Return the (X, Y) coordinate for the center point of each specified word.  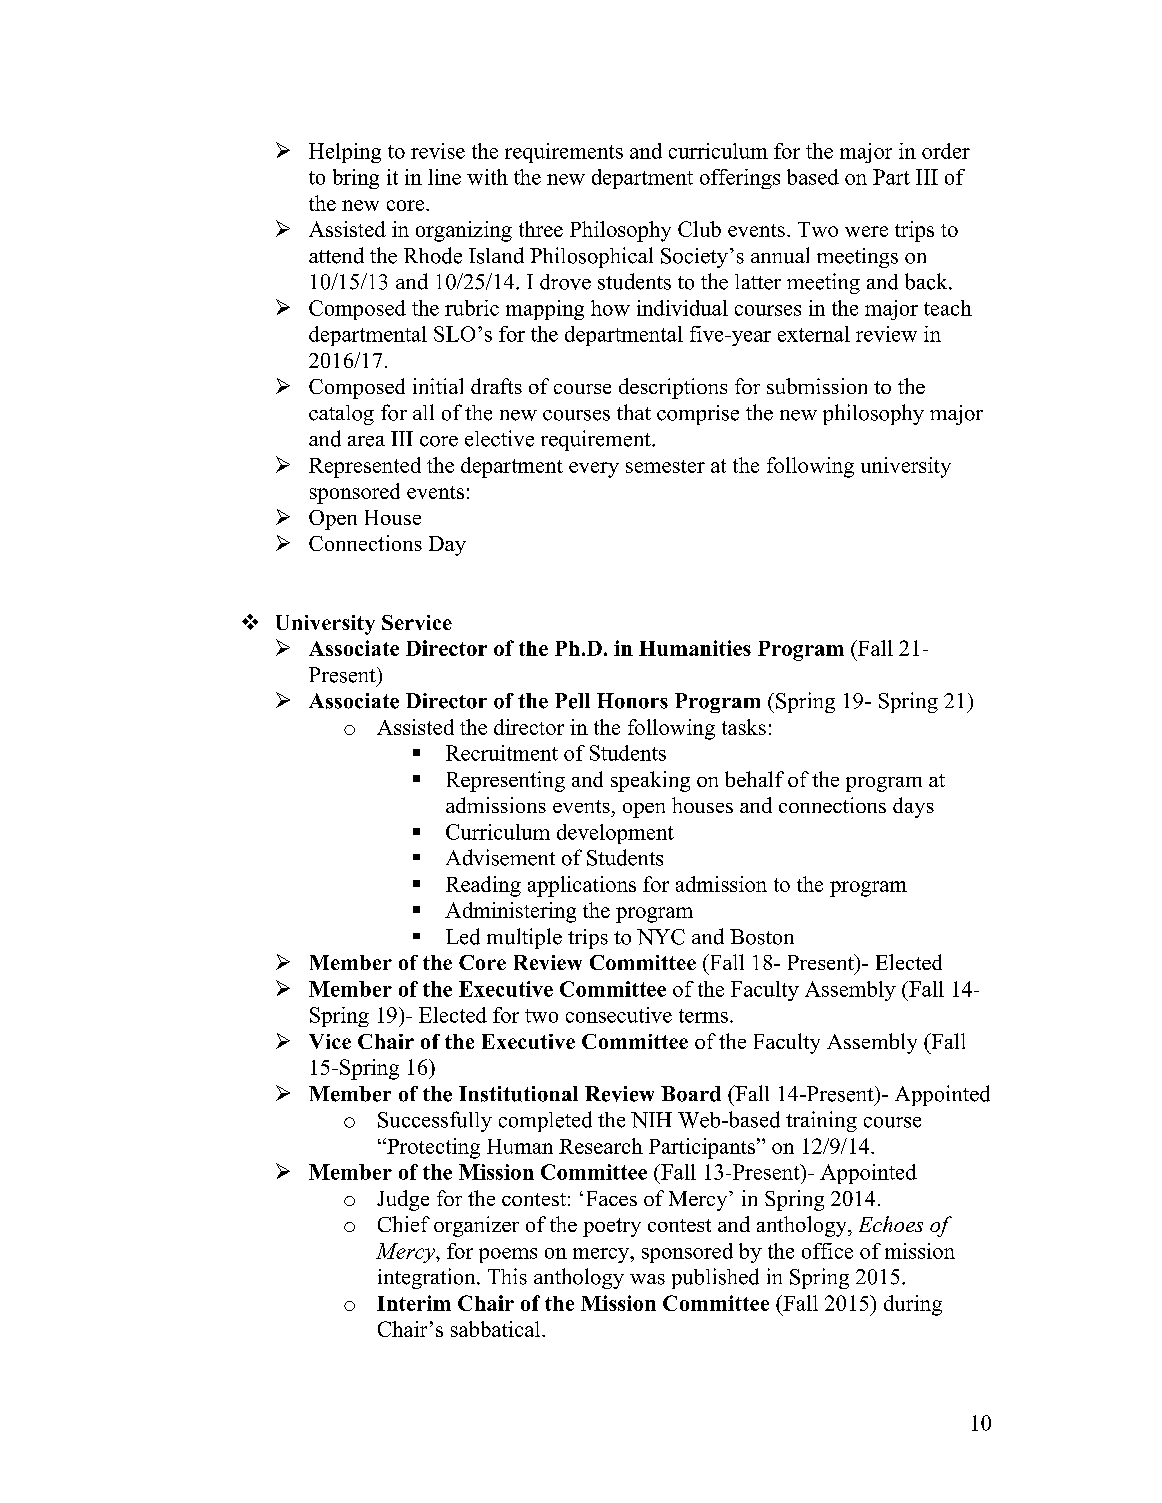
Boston (762, 937)
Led (463, 936)
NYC (661, 937)
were (866, 231)
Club (699, 229)
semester (665, 466)
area (366, 441)
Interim (414, 1303)
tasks (744, 727)
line (444, 177)
